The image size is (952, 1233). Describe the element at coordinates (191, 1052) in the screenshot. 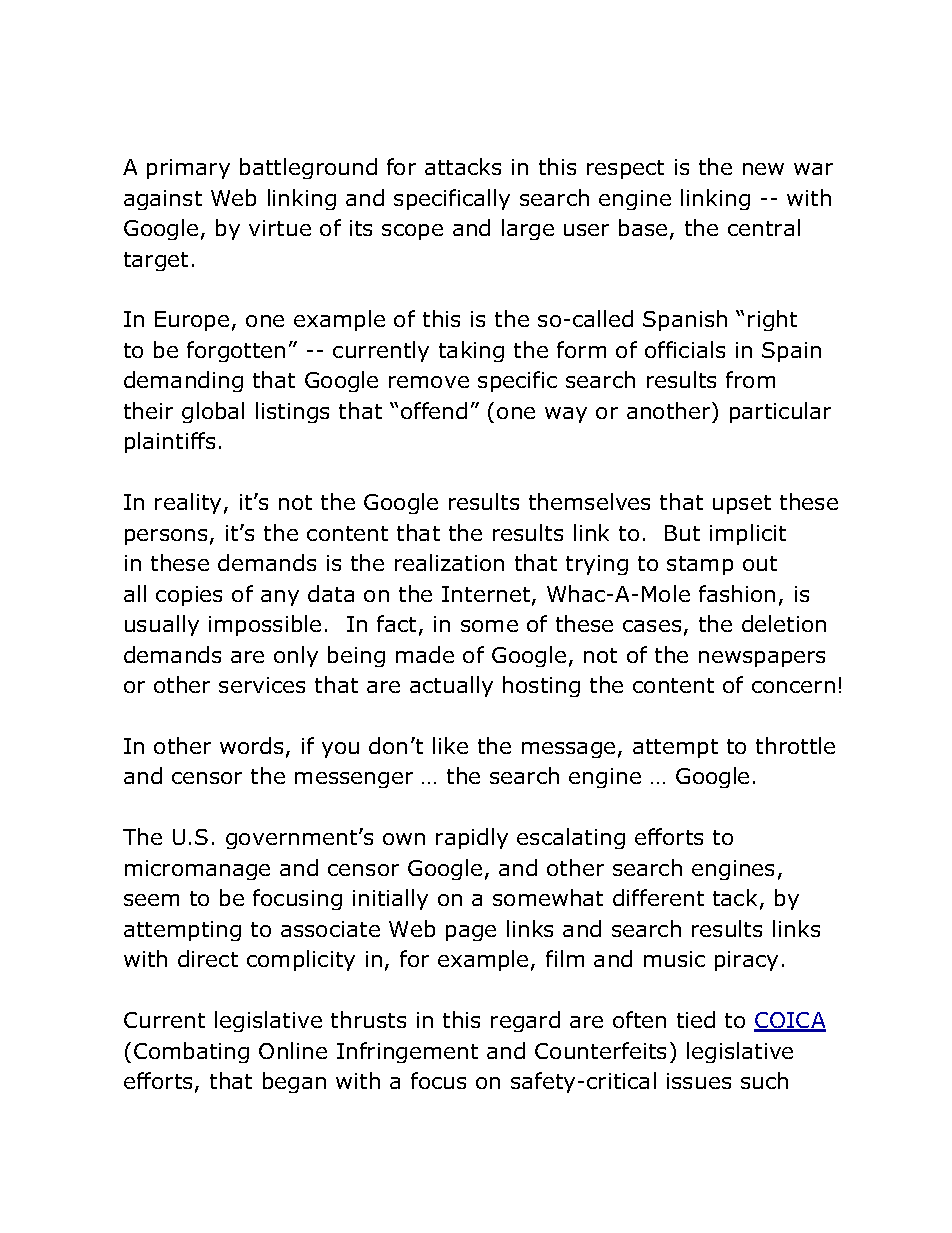

I see `Combating` at that location.
